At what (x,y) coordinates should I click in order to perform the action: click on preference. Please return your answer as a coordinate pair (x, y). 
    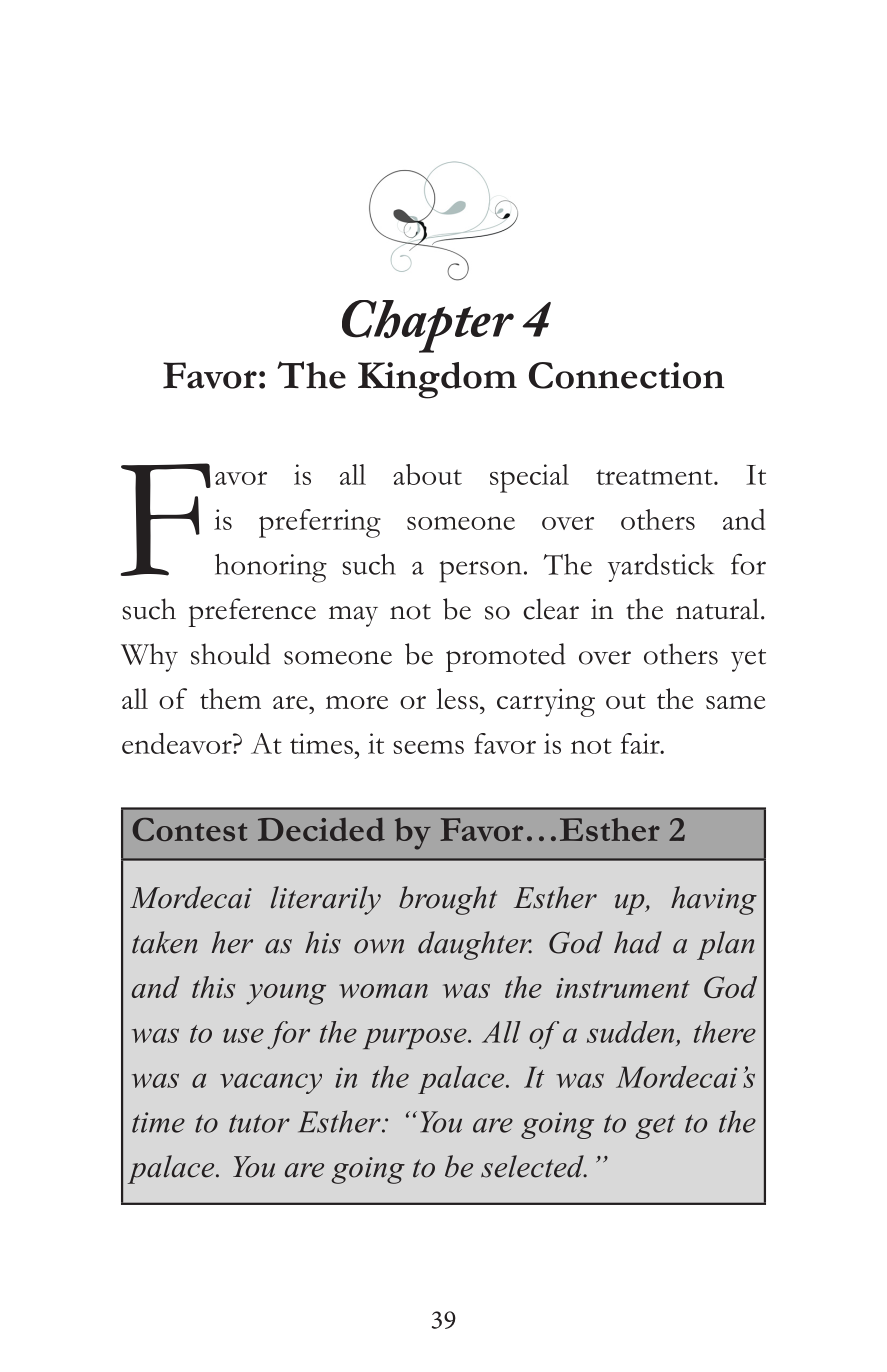
    Looking at the image, I should click on (252, 612).
